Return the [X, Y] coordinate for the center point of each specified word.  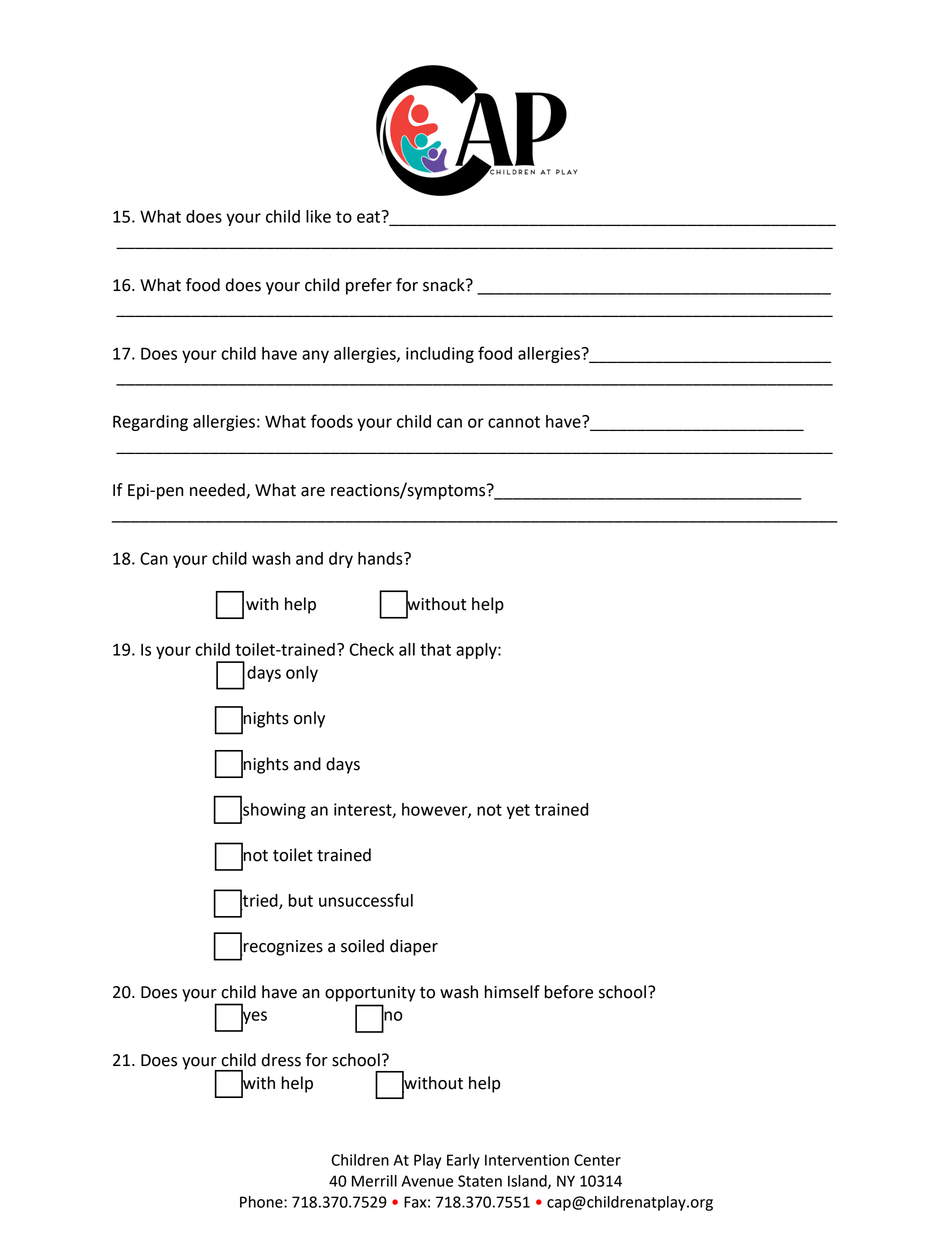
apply [477, 651]
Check [372, 649]
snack [445, 285]
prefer [369, 286]
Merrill [374, 1181]
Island [528, 1182]
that [435, 649]
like [318, 216]
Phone [262, 1202]
